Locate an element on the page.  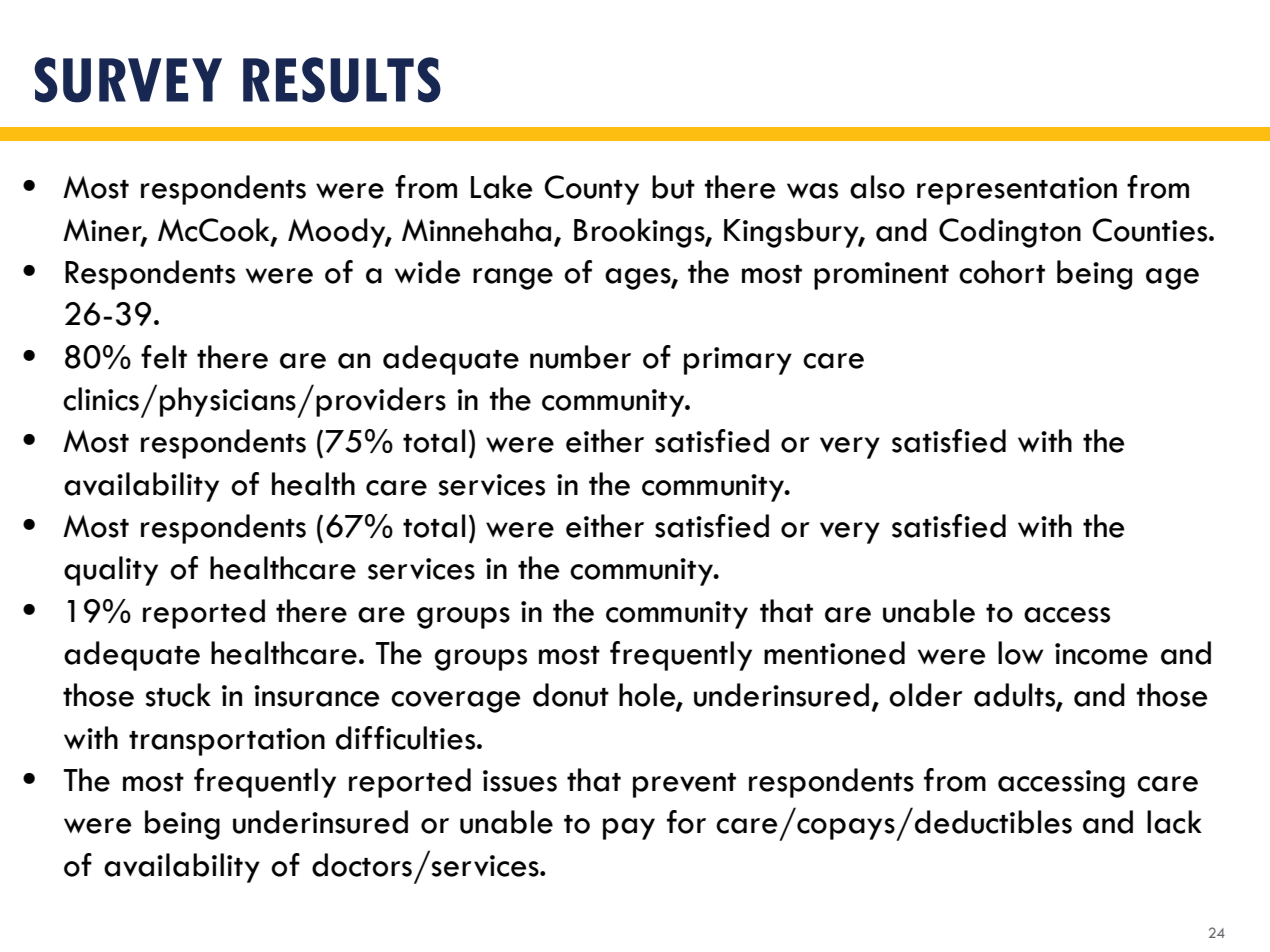
quality is located at coordinates (111, 571).
